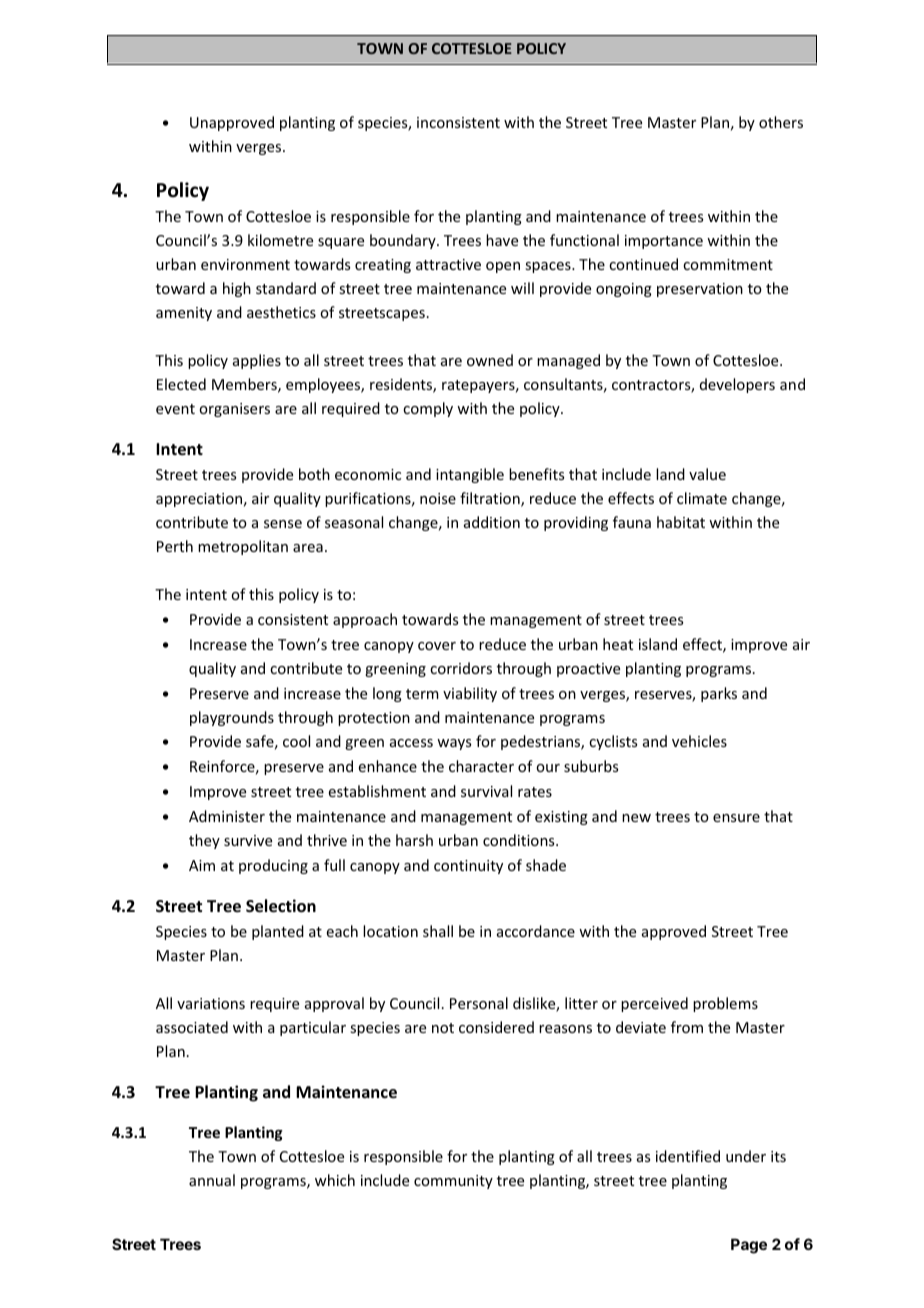 The image size is (924, 1308). What do you see at coordinates (280, 240) in the image?
I see `kilometre` at bounding box center [280, 240].
